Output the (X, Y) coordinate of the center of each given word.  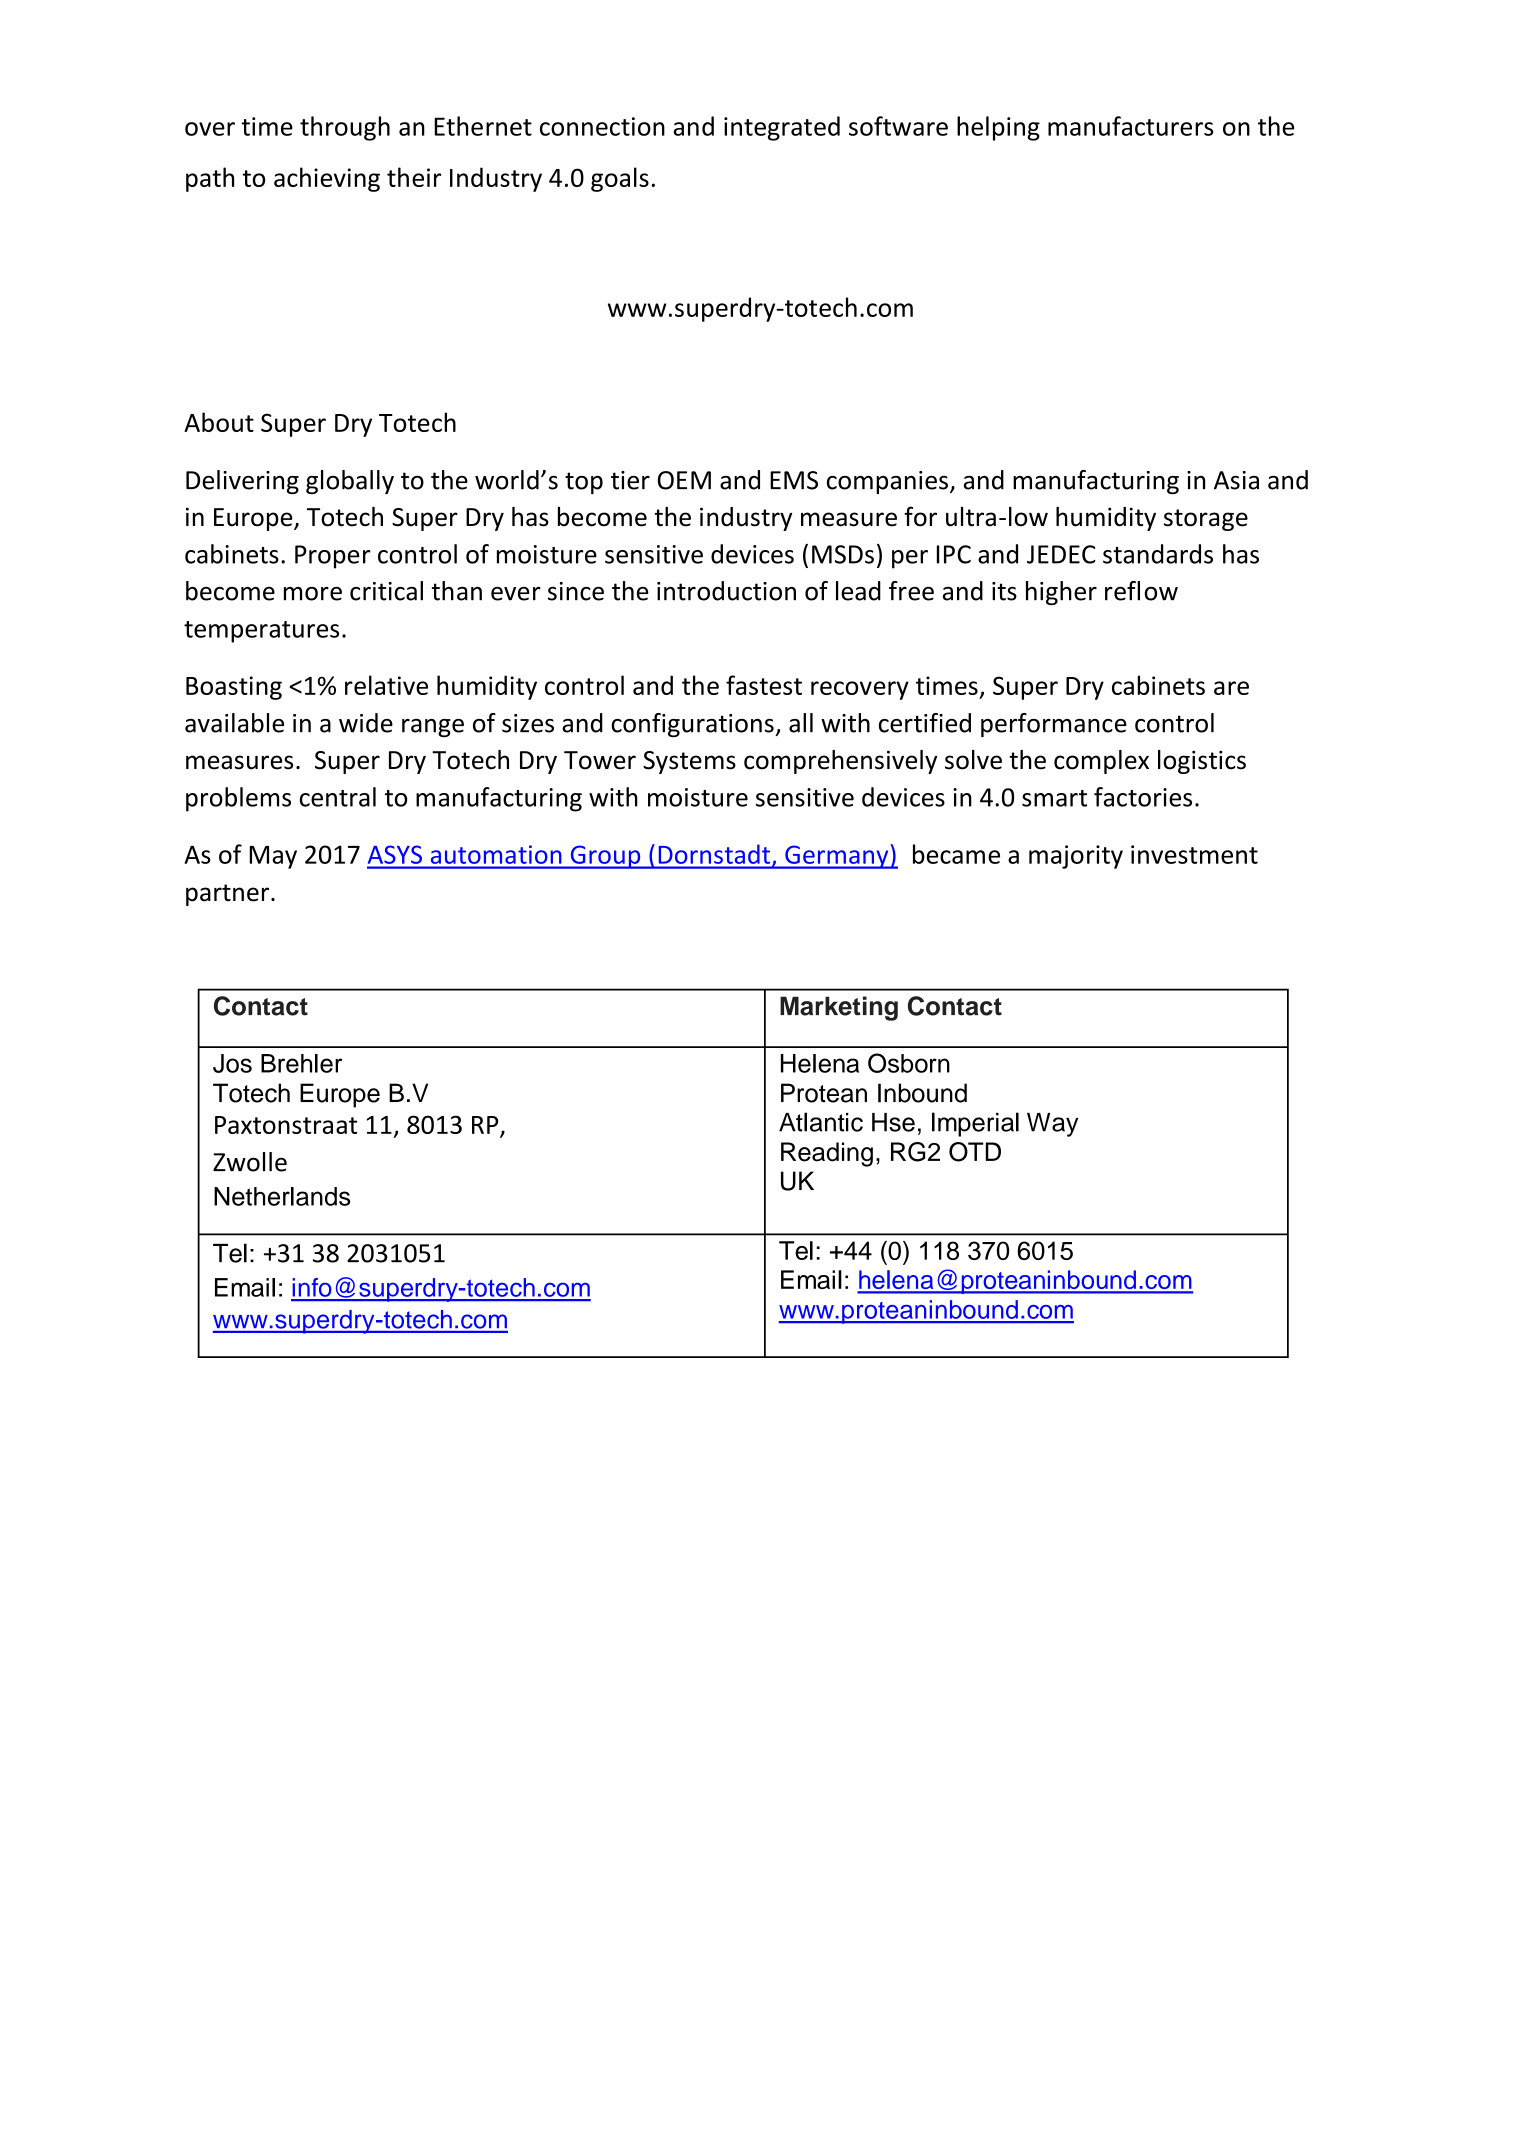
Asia (1236, 480)
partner (229, 895)
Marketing (839, 1008)
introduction (726, 591)
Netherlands (282, 1196)
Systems (689, 762)
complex (1101, 762)
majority (1076, 857)
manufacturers (1130, 126)
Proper (333, 557)
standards (1158, 554)
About (219, 422)
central (338, 797)
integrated (782, 128)
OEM (684, 480)
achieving (327, 179)
